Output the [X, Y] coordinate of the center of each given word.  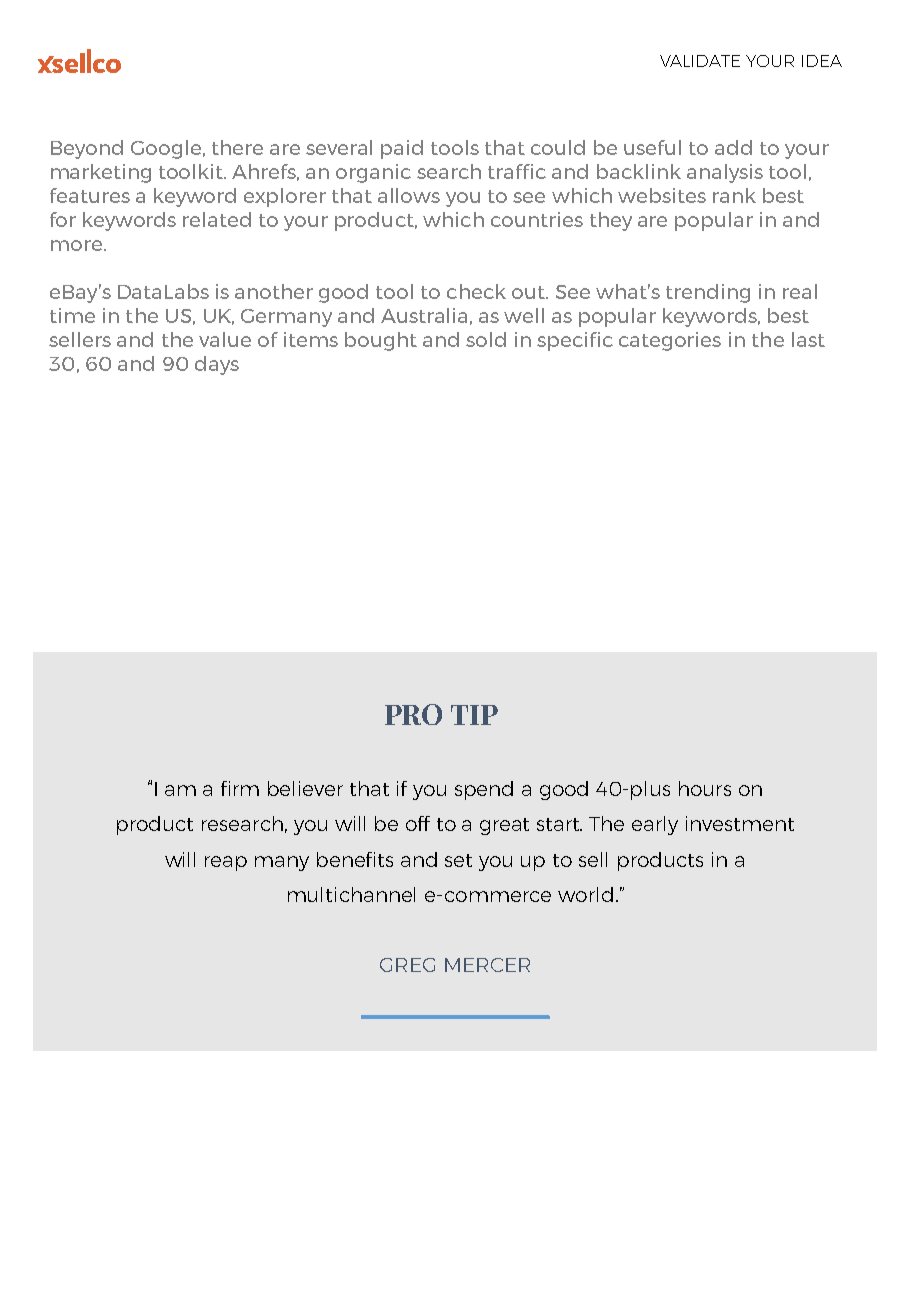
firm [240, 788]
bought [381, 341]
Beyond [87, 149]
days [217, 365]
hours [705, 788]
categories [670, 341]
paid [402, 149]
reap [226, 863]
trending [708, 293]
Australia [424, 315]
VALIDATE [700, 61]
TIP [474, 715]
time [72, 315]
